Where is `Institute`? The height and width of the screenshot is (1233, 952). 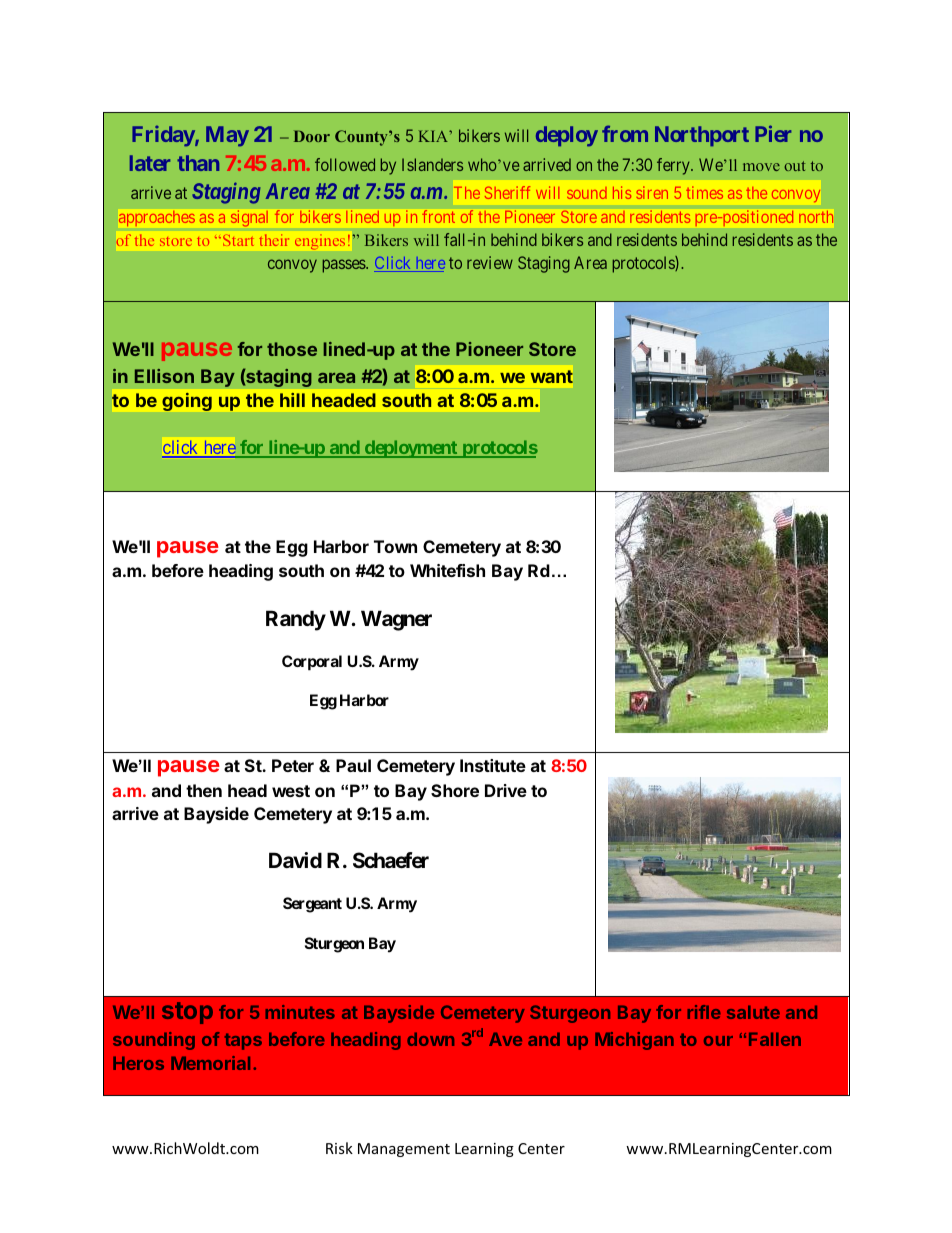 Institute is located at coordinates (493, 765).
